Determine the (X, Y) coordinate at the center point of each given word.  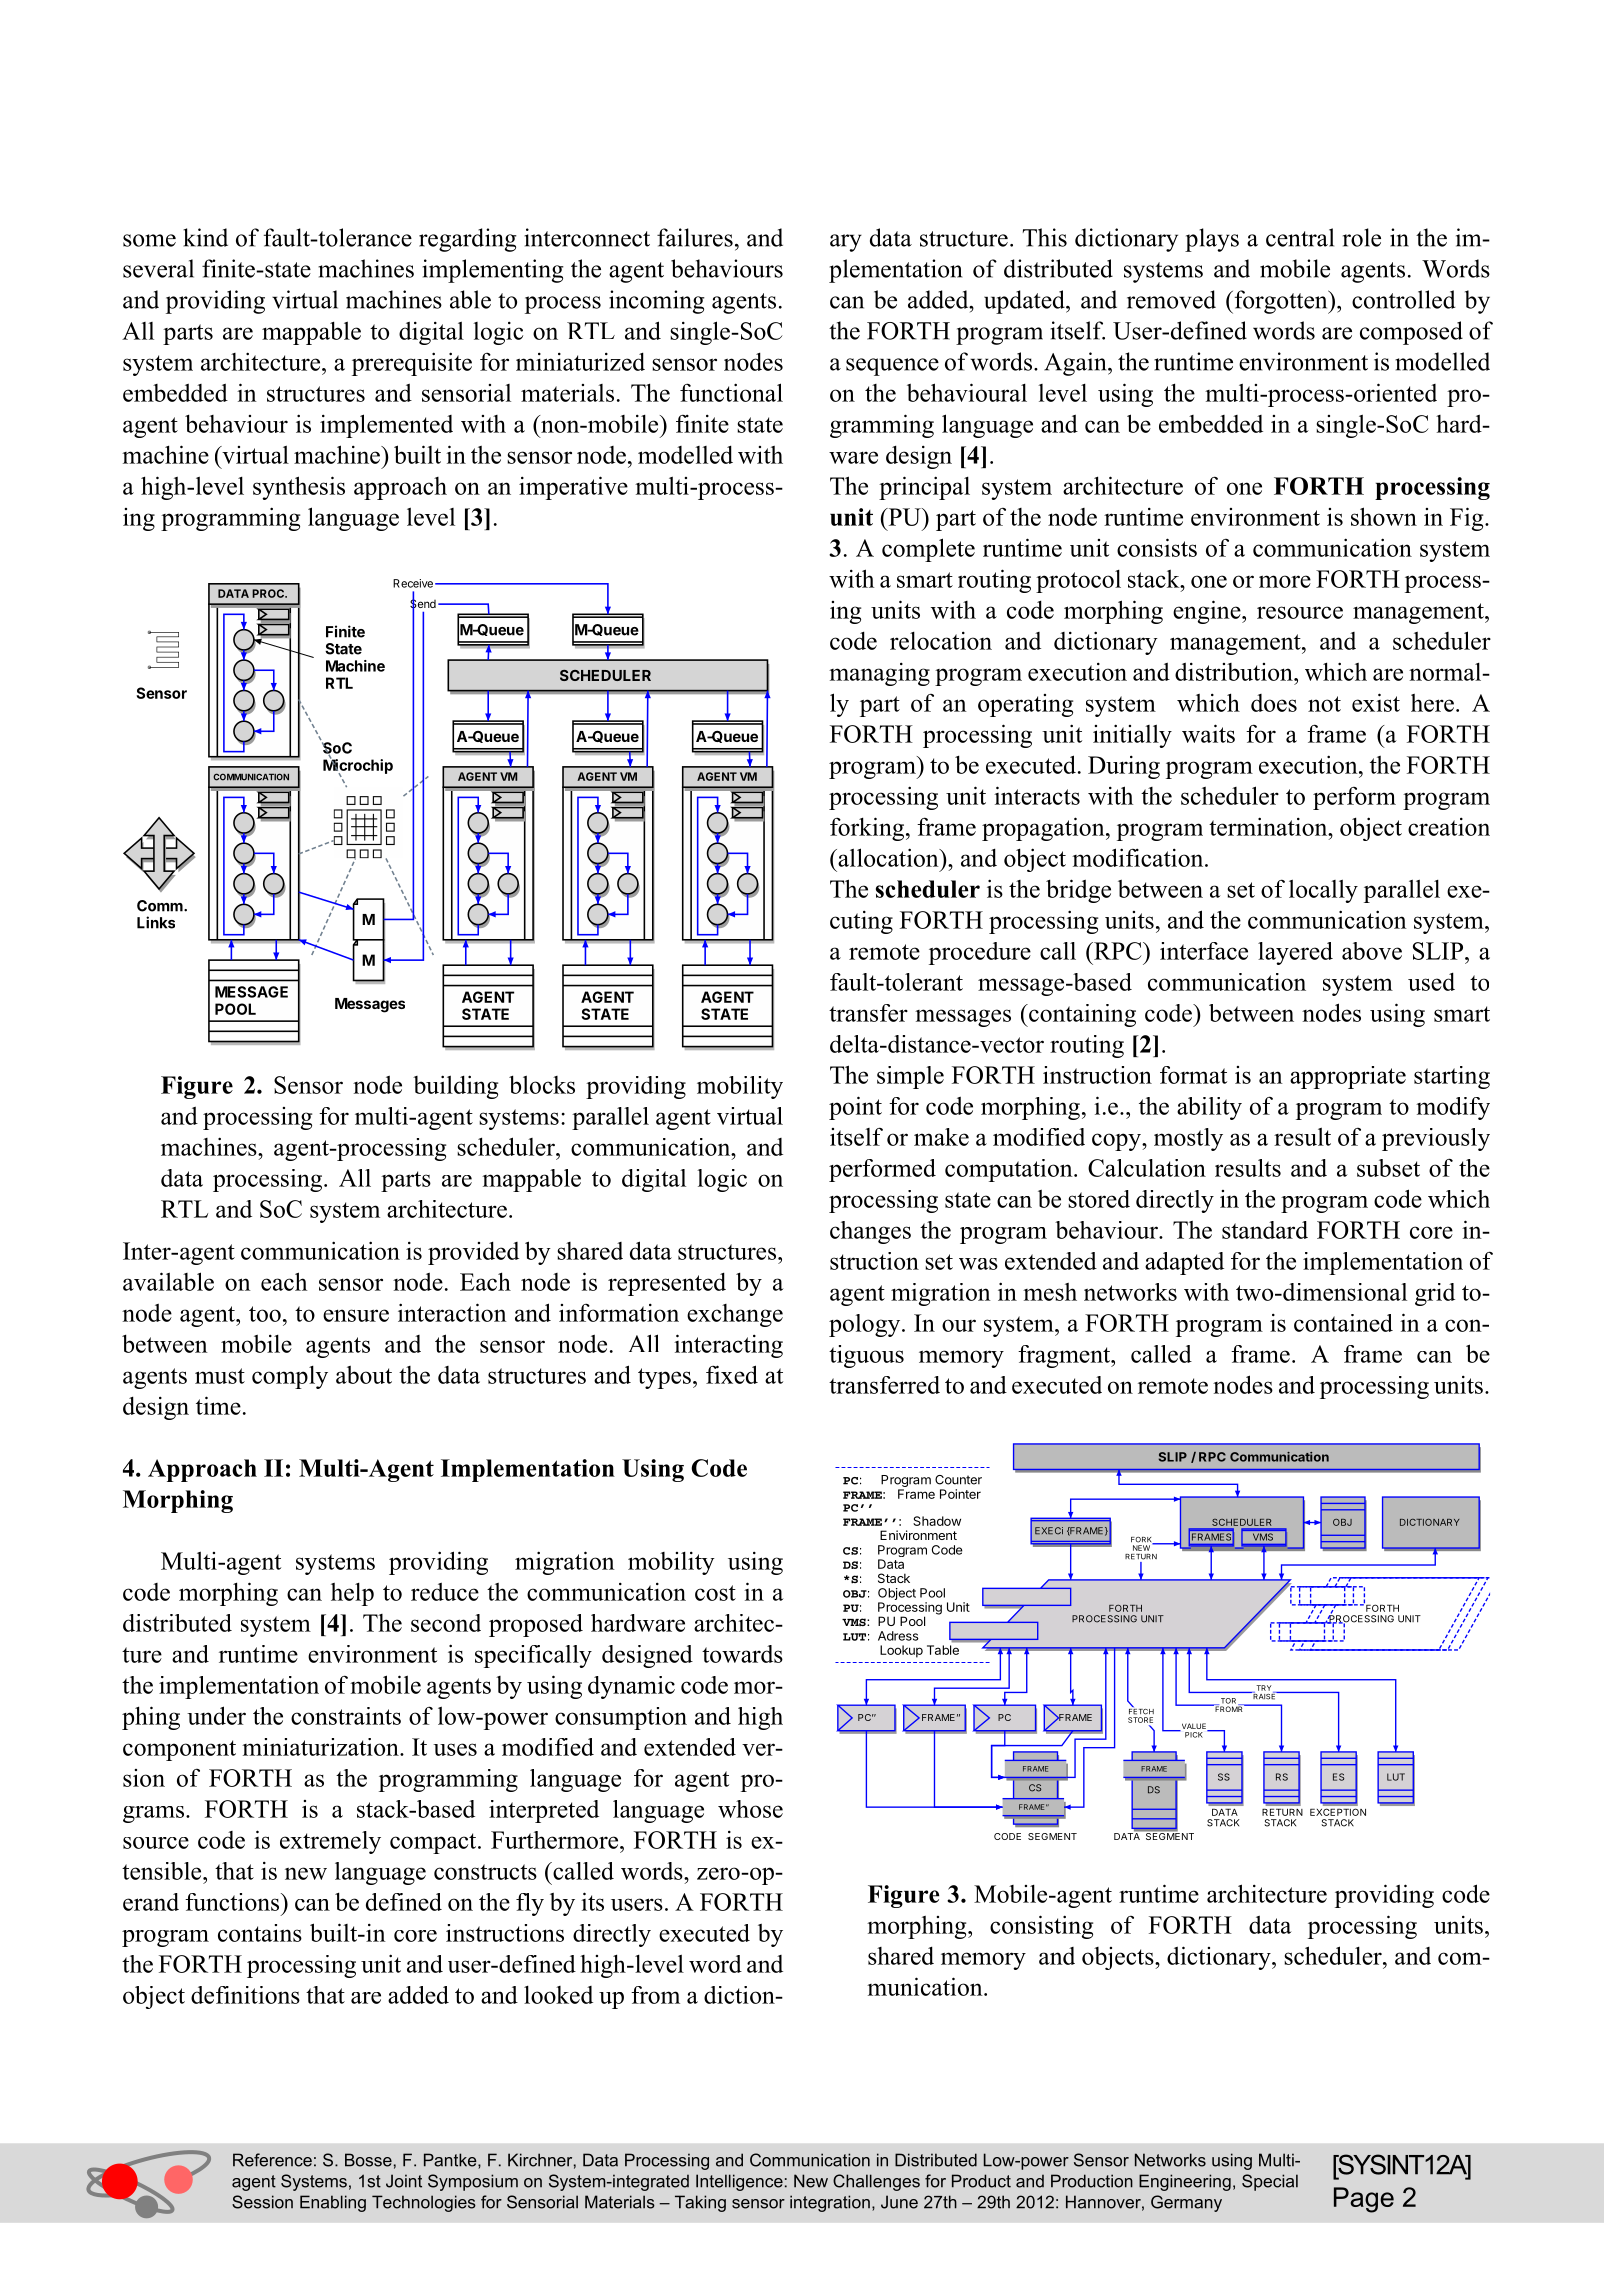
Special (1270, 2182)
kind (205, 237)
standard (1265, 1230)
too (265, 1314)
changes (870, 1232)
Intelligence (739, 2182)
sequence (892, 367)
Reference (272, 2160)
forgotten (1281, 302)
